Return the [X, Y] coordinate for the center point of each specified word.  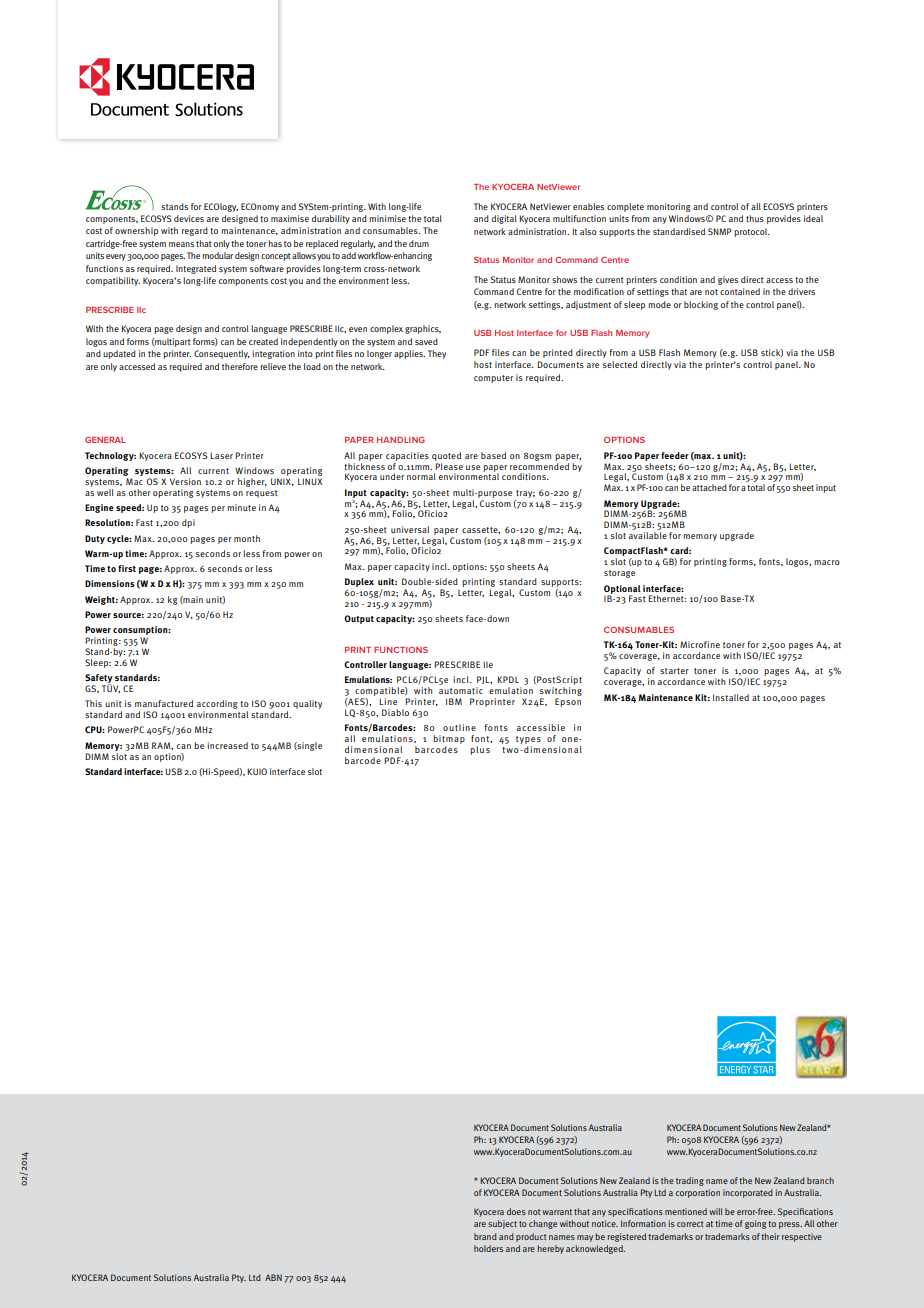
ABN [273, 1277]
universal [410, 529]
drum [419, 243]
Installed [731, 697]
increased [227, 745]
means [181, 244]
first [127, 568]
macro [827, 562]
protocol [751, 232]
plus [480, 750]
